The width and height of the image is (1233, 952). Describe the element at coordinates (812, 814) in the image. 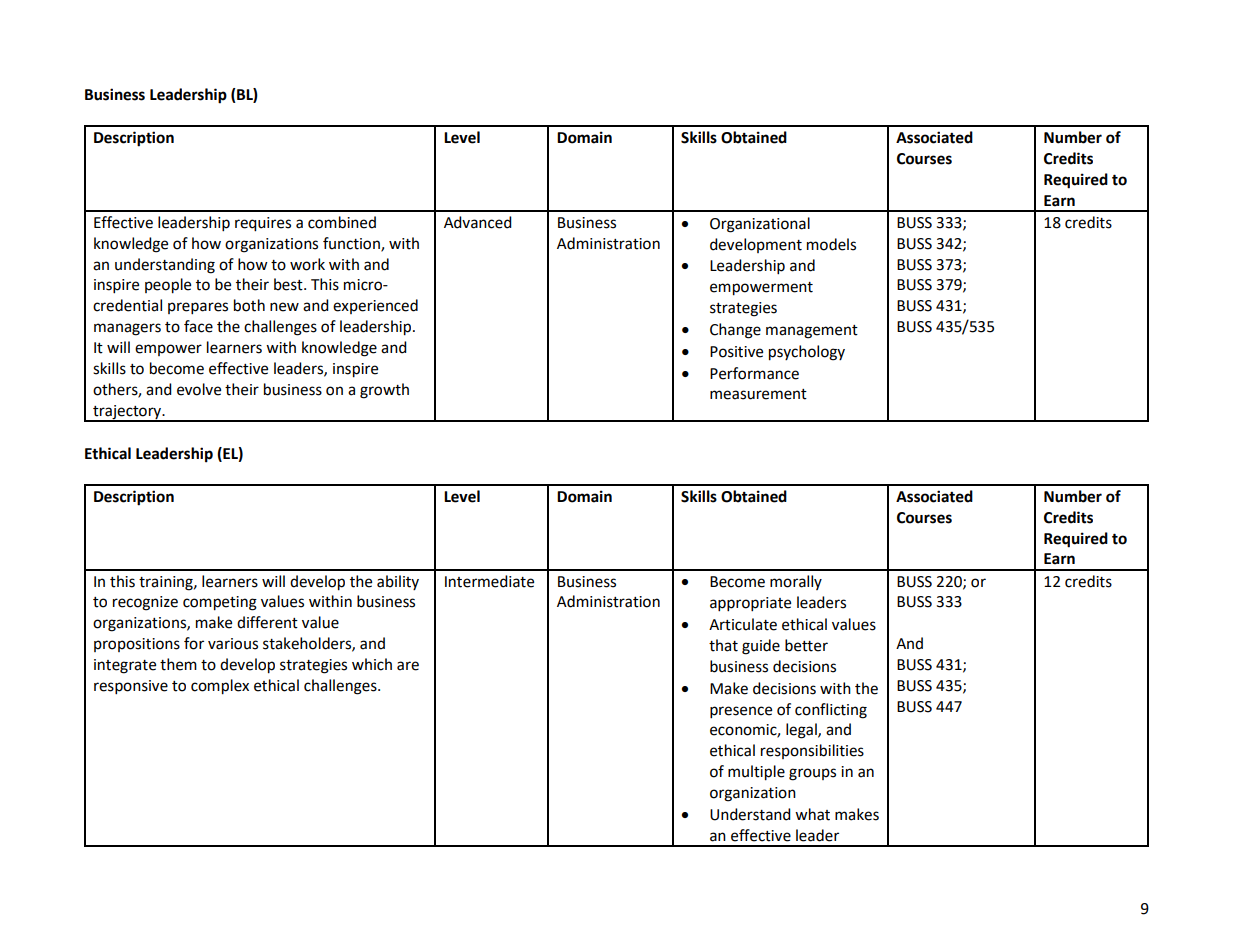

I see `what` at that location.
